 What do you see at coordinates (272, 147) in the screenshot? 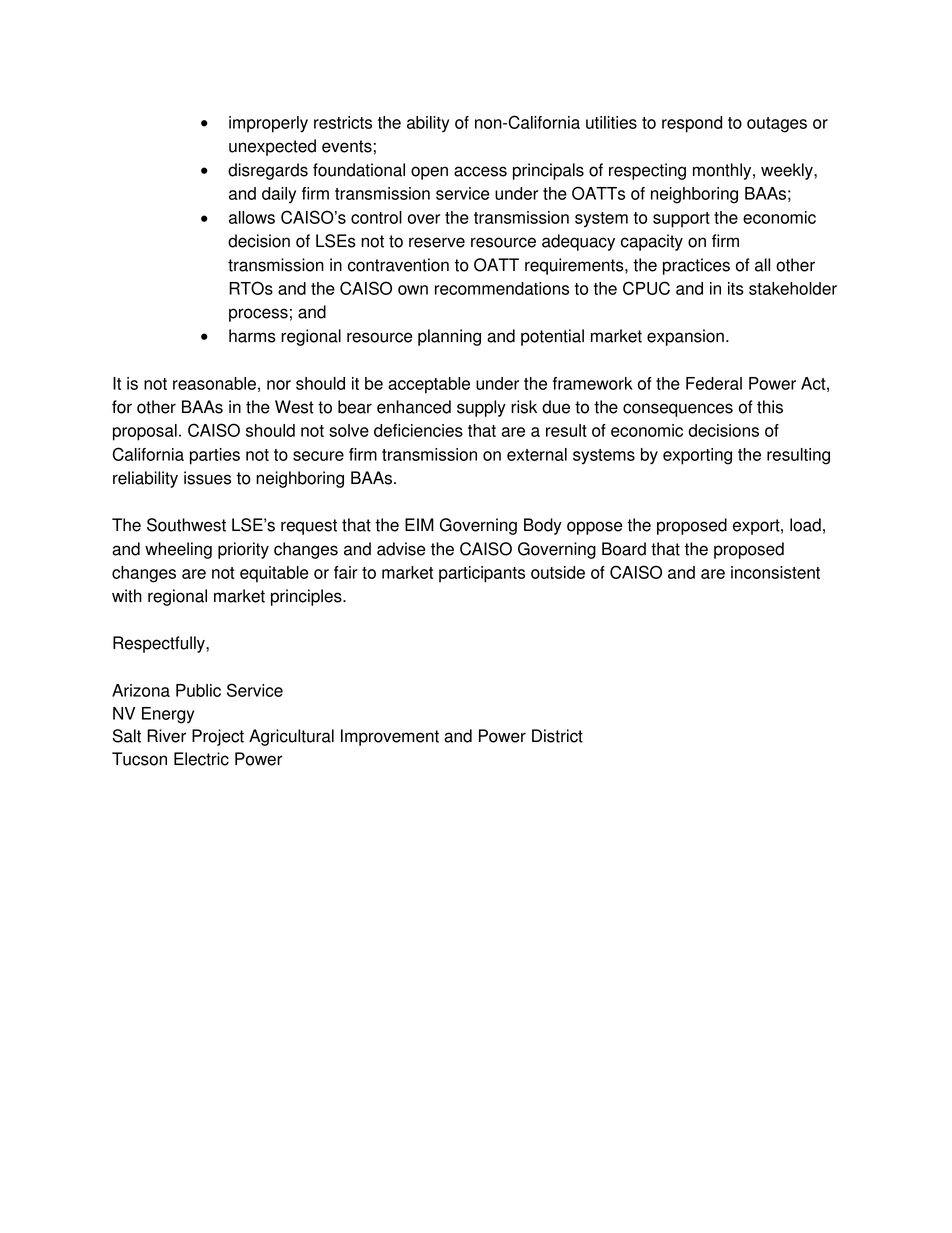
I see `unexpected` at bounding box center [272, 147].
